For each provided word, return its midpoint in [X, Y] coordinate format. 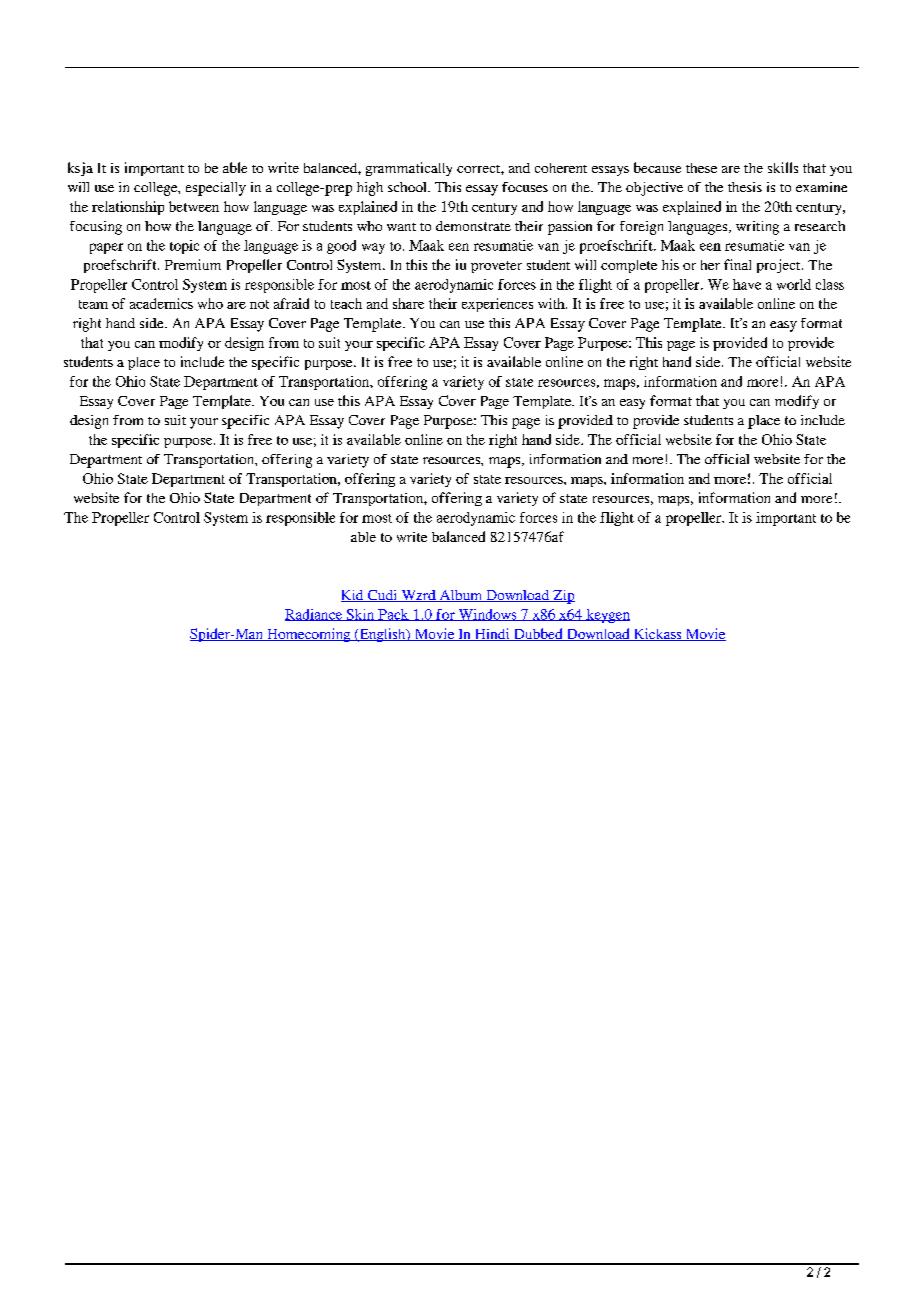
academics [161, 303]
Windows [487, 615]
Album [461, 596]
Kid [353, 596]
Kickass [657, 634]
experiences [497, 305]
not [259, 304]
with [552, 303]
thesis [745, 187]
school [408, 187]
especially [216, 189]
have [747, 284]
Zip [563, 597]
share [408, 303]
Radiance [315, 615]
